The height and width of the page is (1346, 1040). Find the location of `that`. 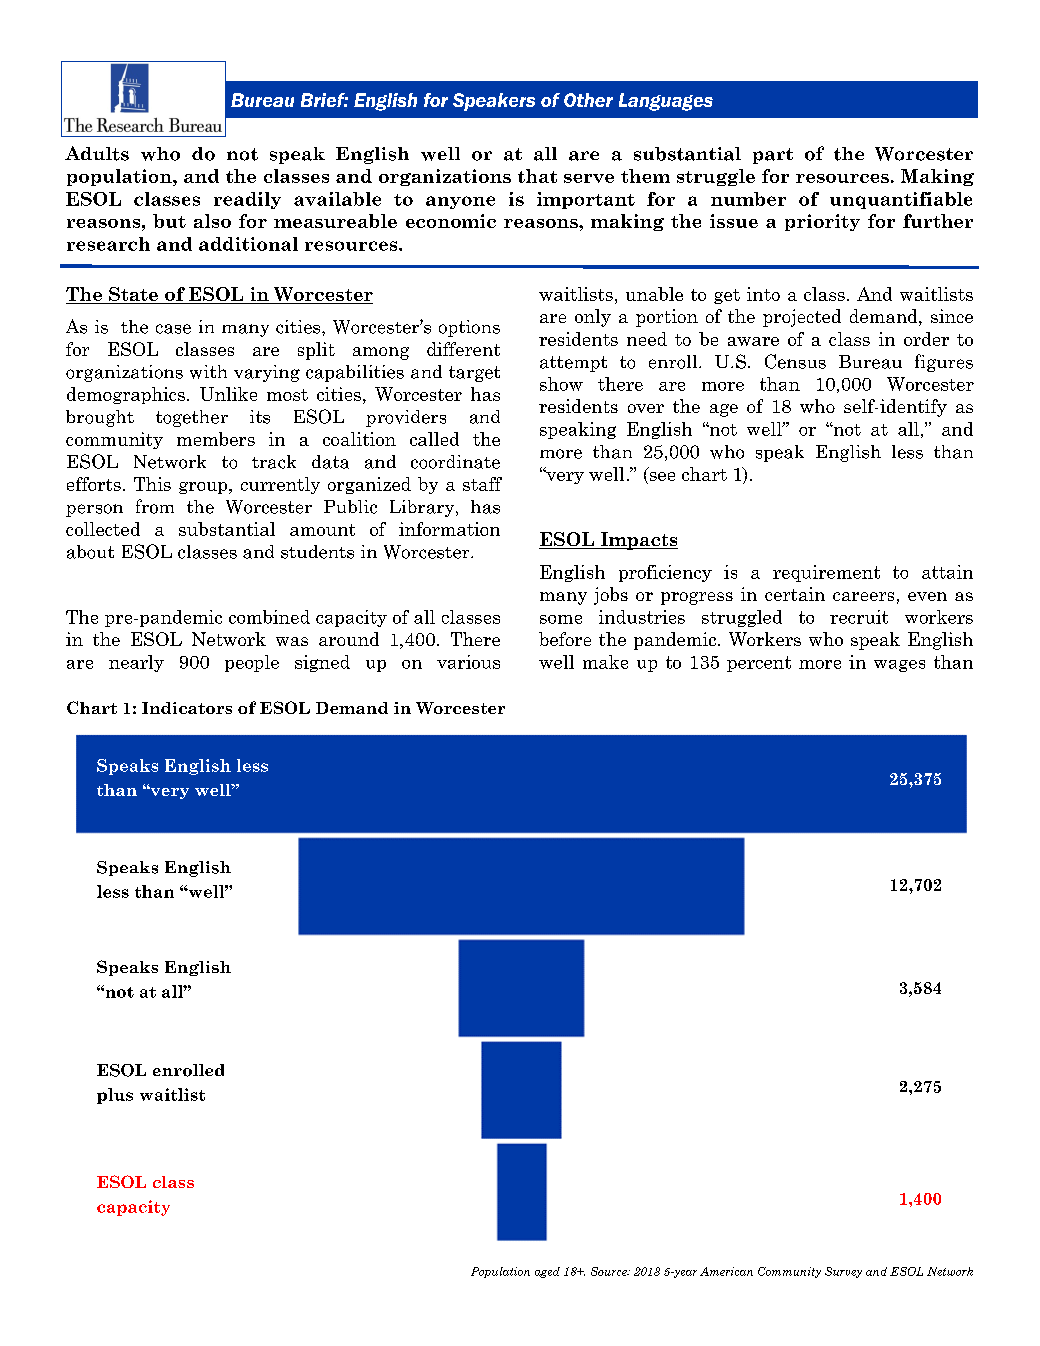

that is located at coordinates (537, 176).
